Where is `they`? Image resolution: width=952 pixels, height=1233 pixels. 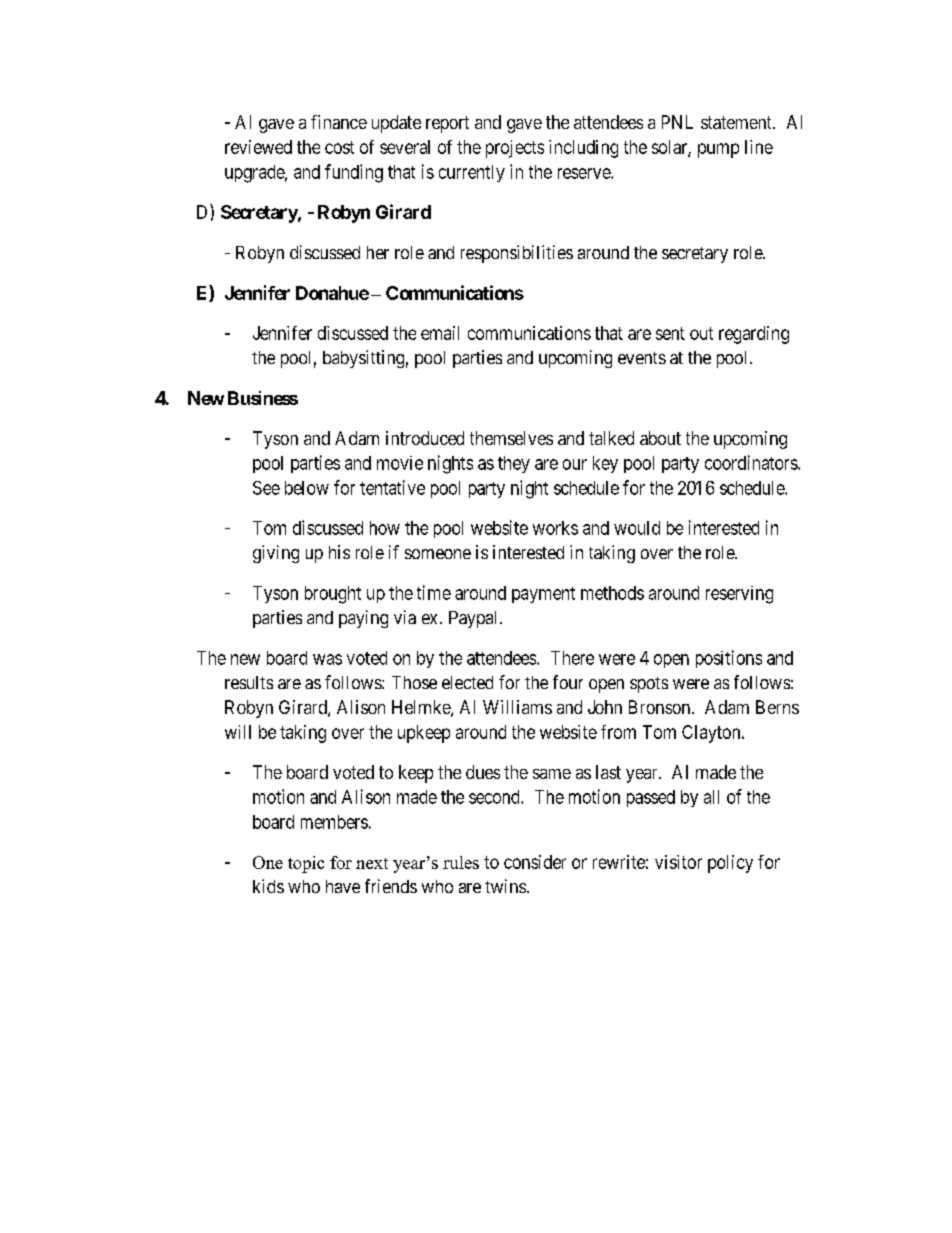
they is located at coordinates (514, 464).
